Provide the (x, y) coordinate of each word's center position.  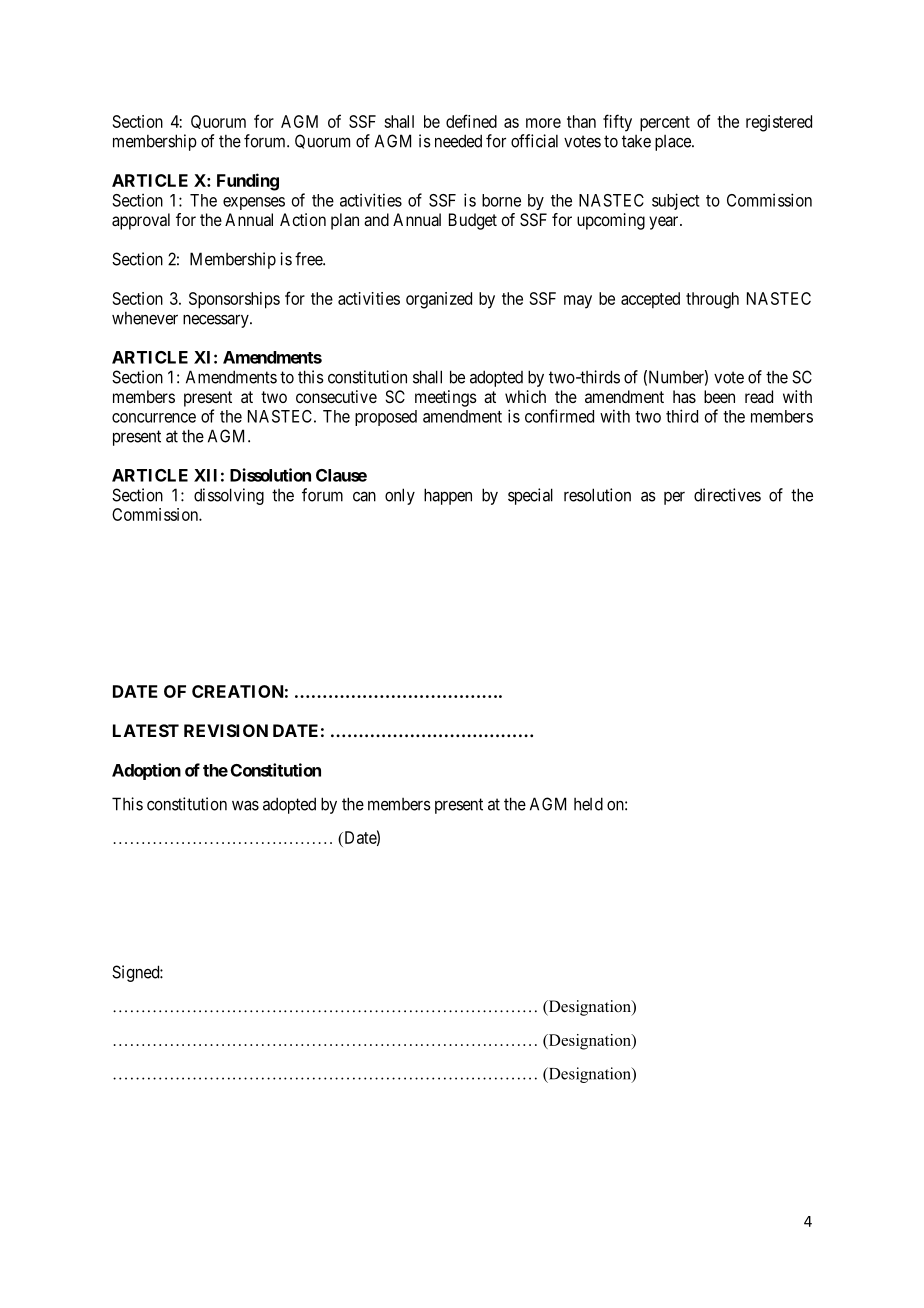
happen (448, 496)
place (674, 143)
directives (727, 495)
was (245, 805)
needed (458, 141)
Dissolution (270, 475)
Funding (248, 182)
